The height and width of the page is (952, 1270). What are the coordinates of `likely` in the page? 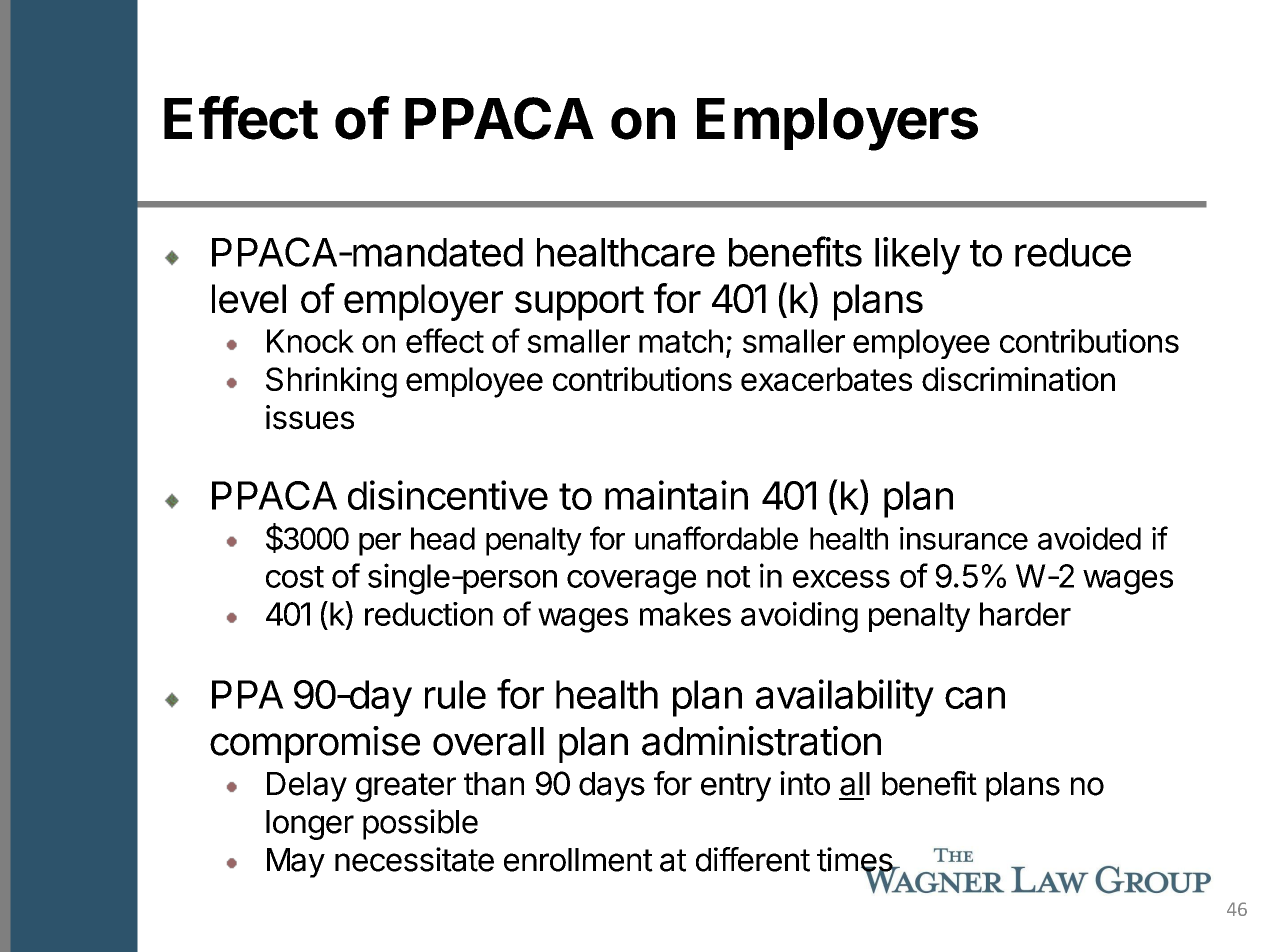 It's located at (918, 256).
